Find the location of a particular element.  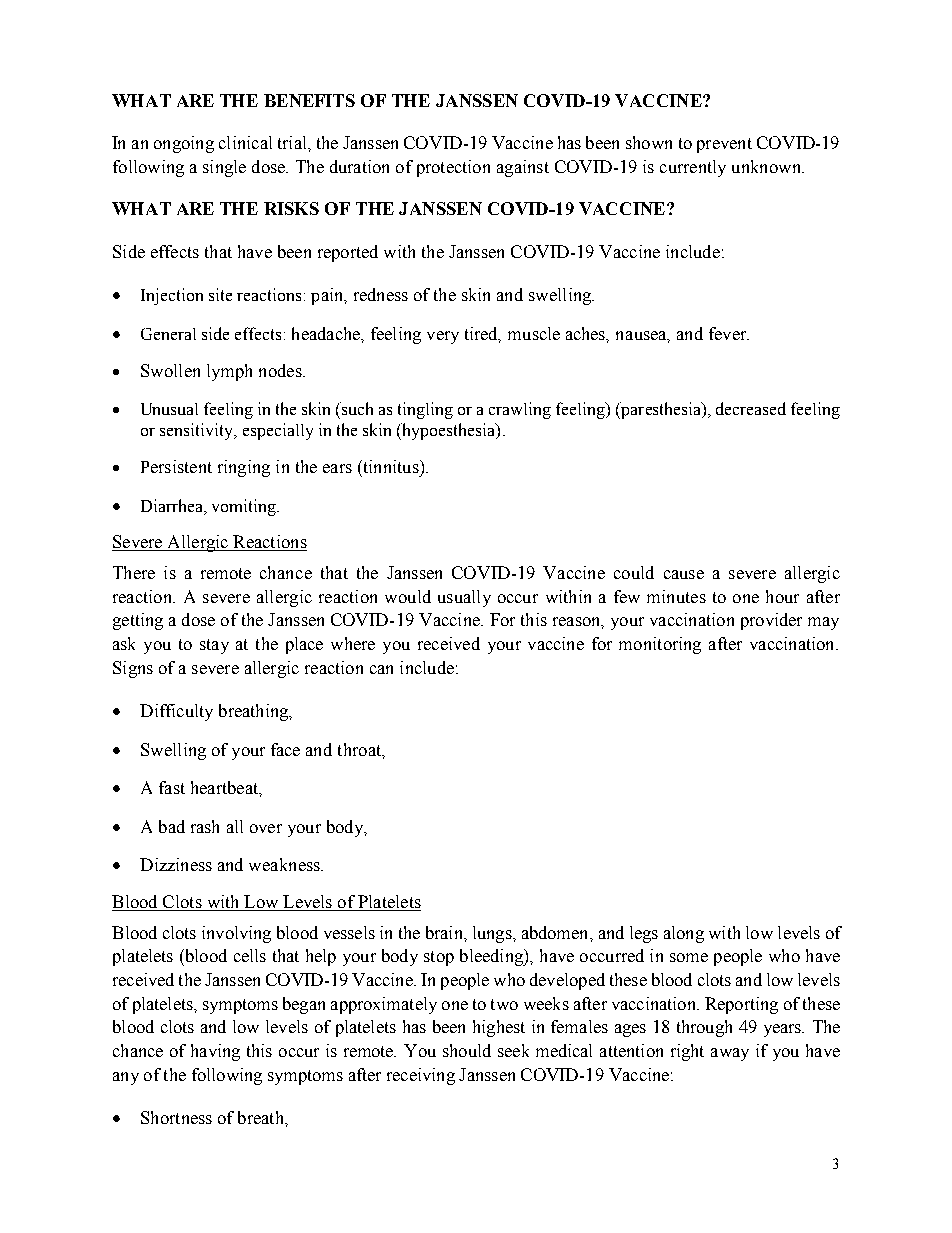

ongoing is located at coordinates (184, 144).
